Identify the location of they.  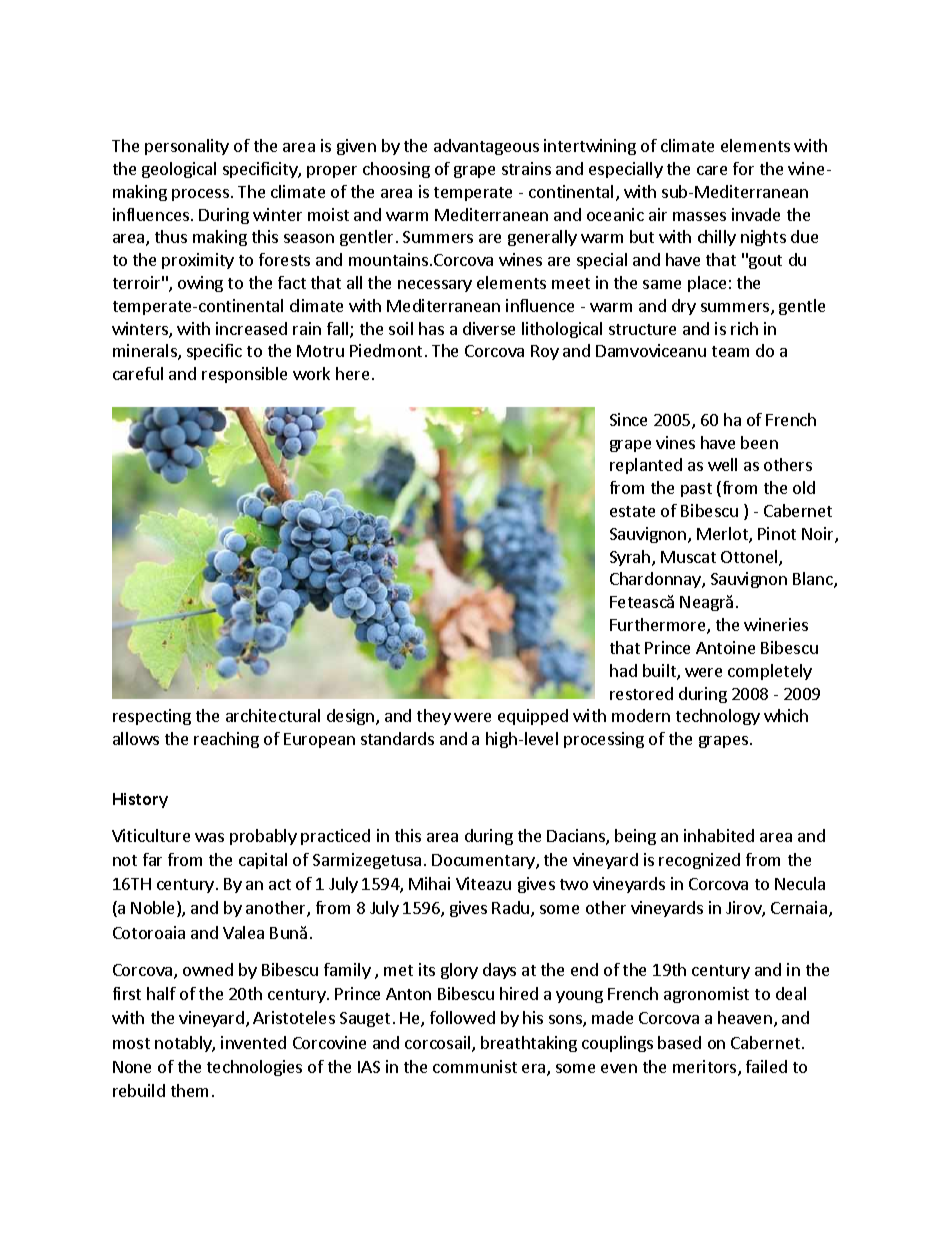
(434, 717).
